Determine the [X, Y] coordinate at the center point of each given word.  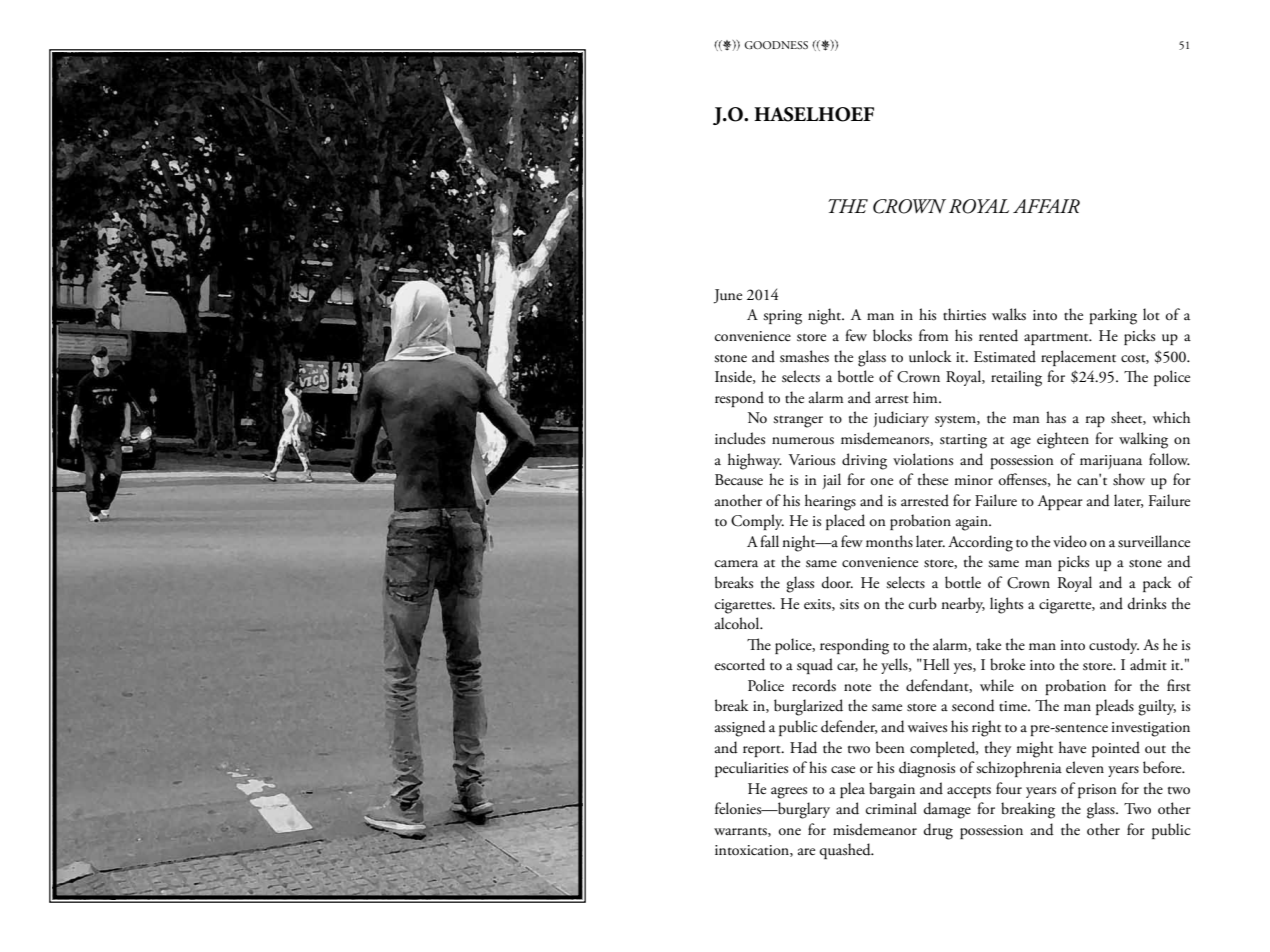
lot [1151, 314]
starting [963, 441]
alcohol [738, 623]
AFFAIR [1046, 206]
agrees [789, 793]
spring [782, 317]
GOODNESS [776, 45]
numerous [803, 441]
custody [1114, 646]
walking [1143, 440]
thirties [964, 314]
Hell [935, 664]
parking [1113, 316]
